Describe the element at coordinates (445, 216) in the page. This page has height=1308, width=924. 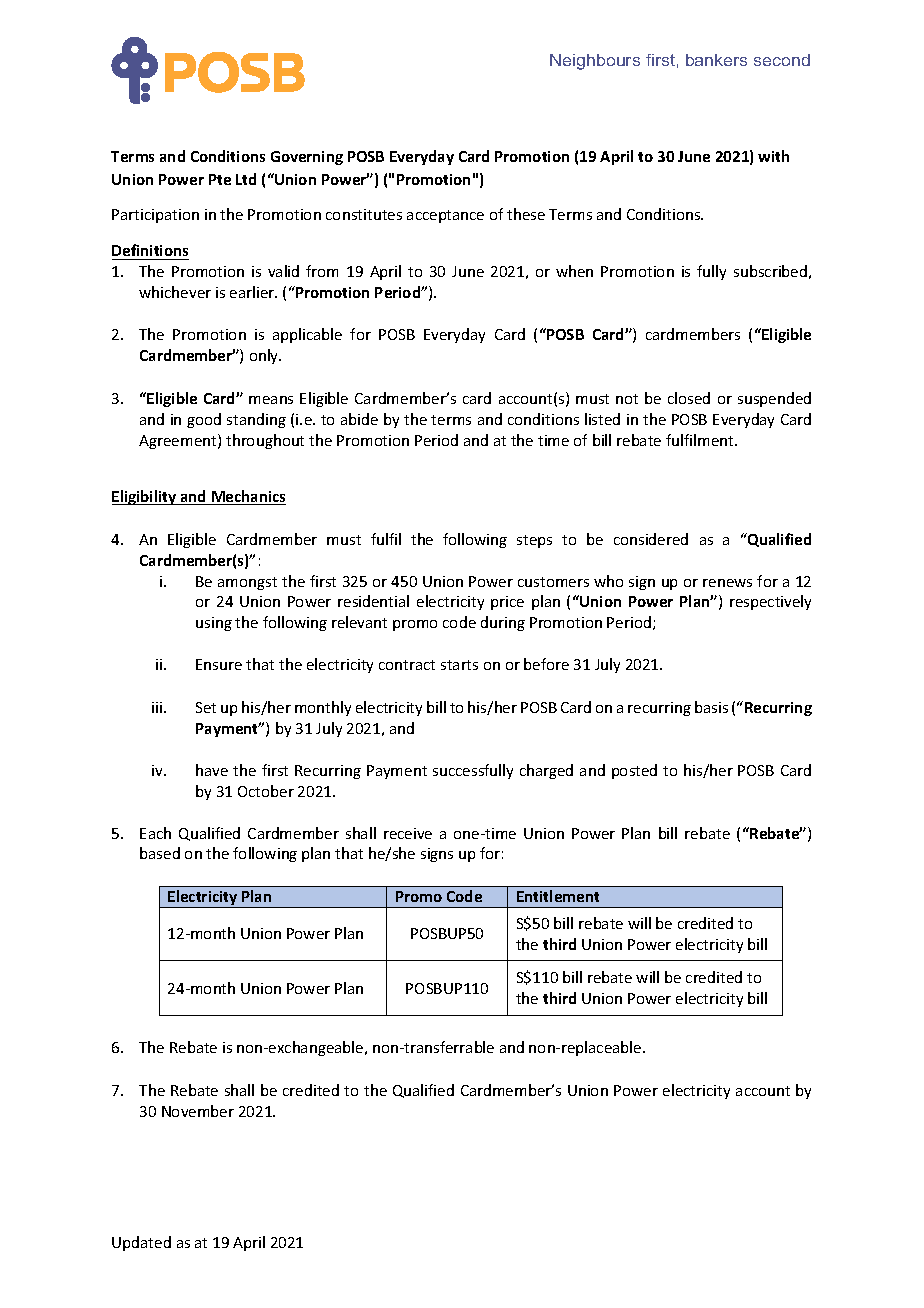
I see `acceptance` at that location.
